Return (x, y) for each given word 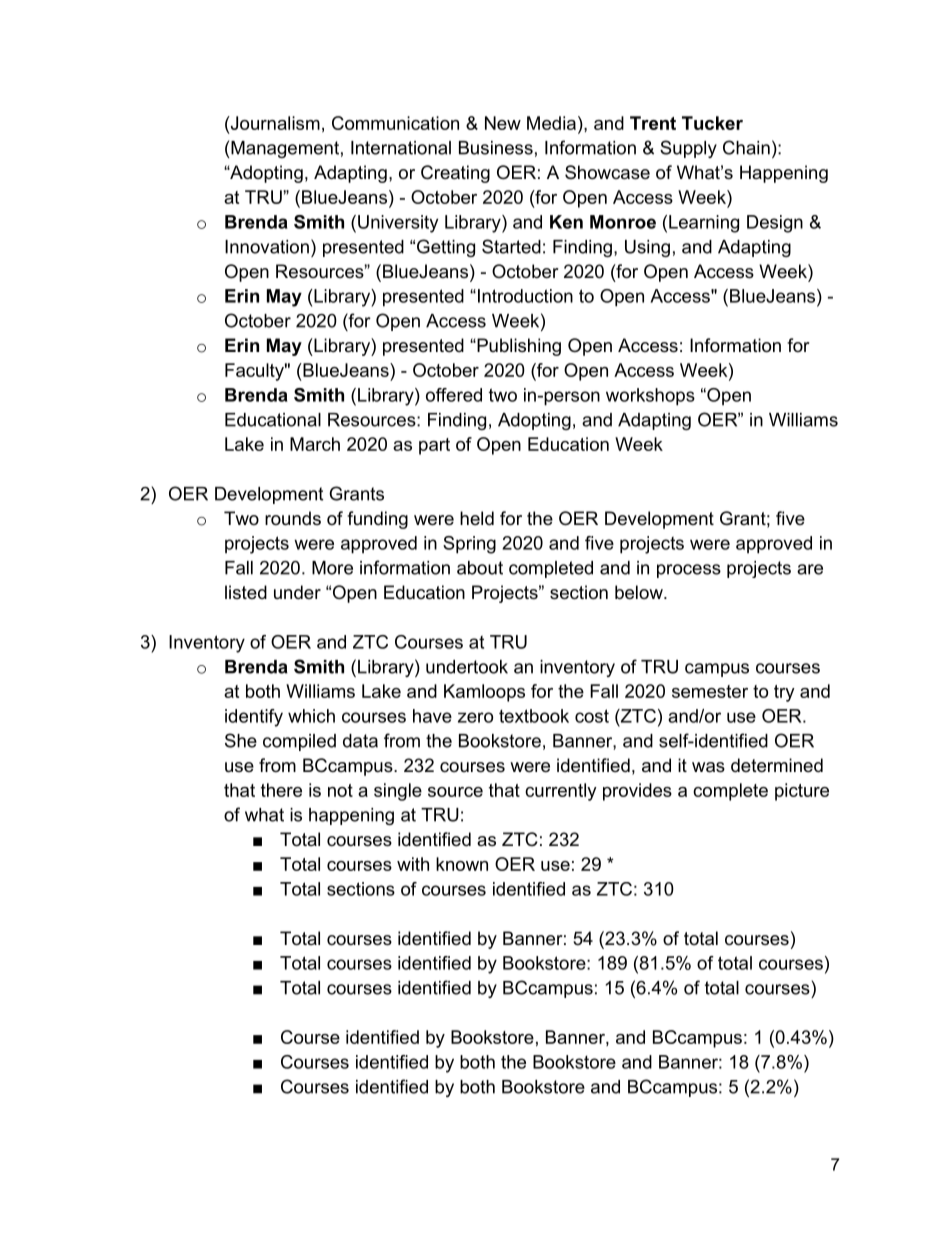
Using (647, 248)
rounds (293, 518)
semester (710, 691)
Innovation (267, 247)
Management (285, 149)
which (311, 716)
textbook (534, 716)
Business (496, 148)
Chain (746, 147)
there (281, 790)
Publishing (518, 347)
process (689, 571)
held (477, 518)
